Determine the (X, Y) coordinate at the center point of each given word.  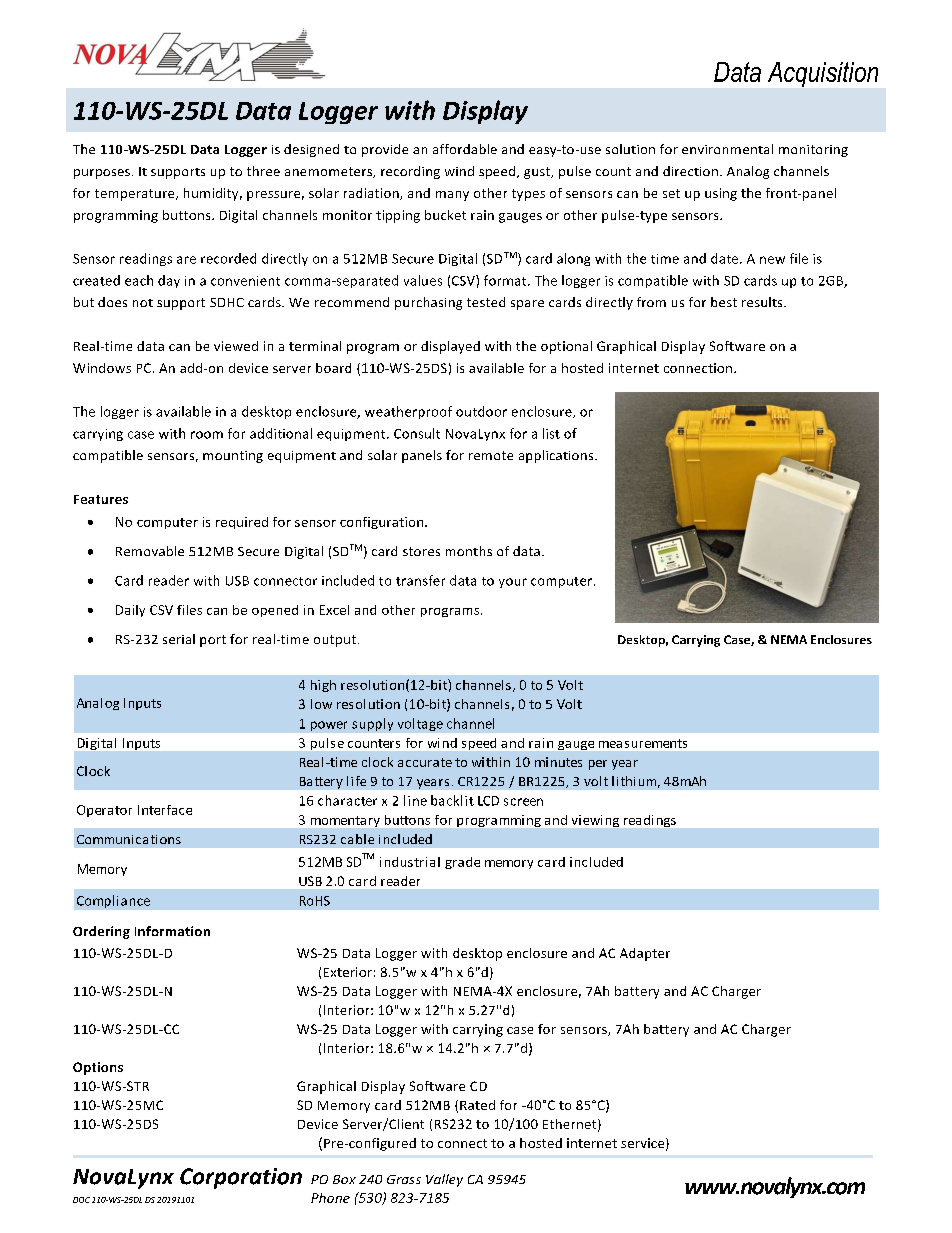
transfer (420, 580)
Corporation (241, 1178)
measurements (643, 743)
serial (179, 639)
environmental (727, 149)
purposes (102, 174)
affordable (465, 149)
